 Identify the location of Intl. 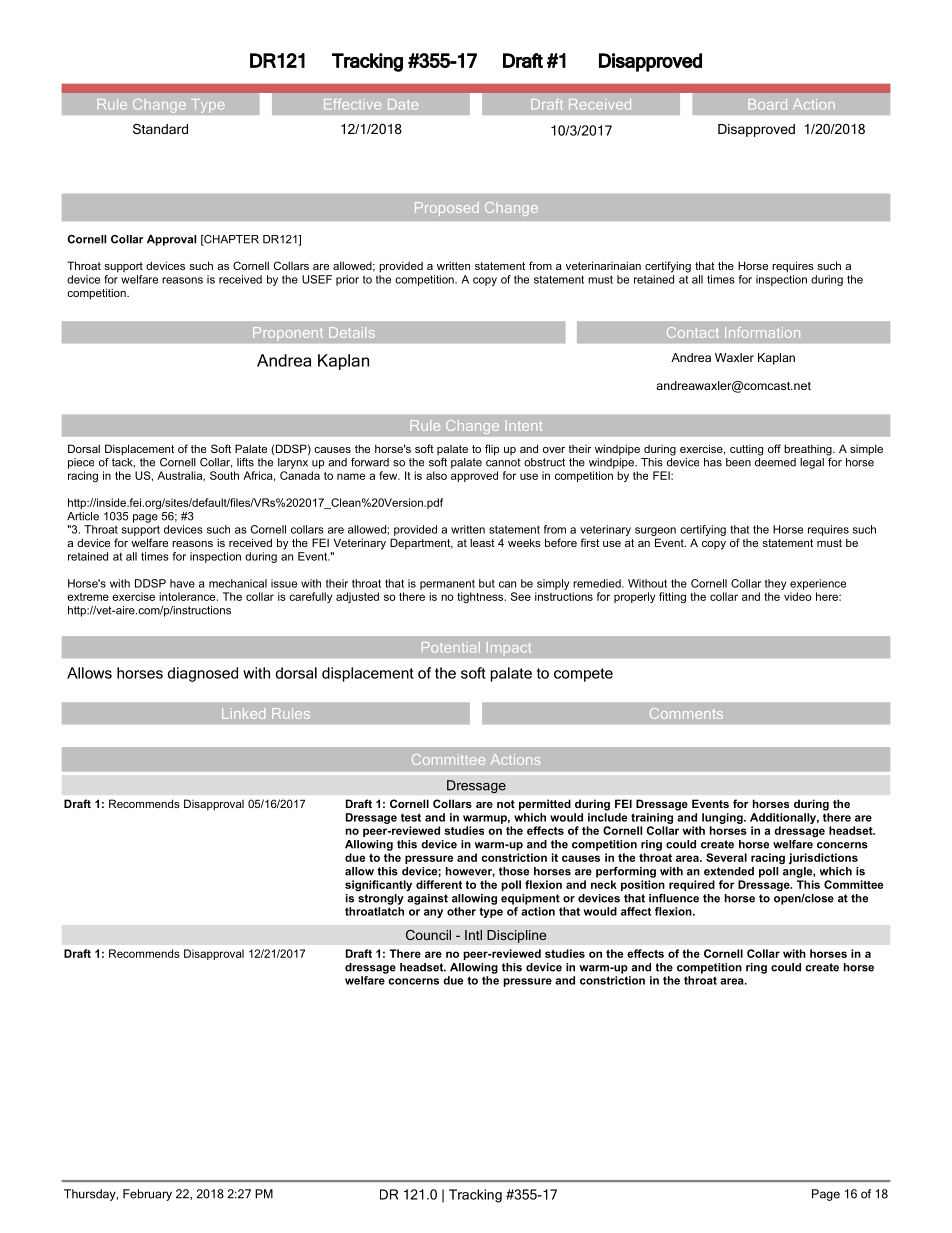
(473, 935).
